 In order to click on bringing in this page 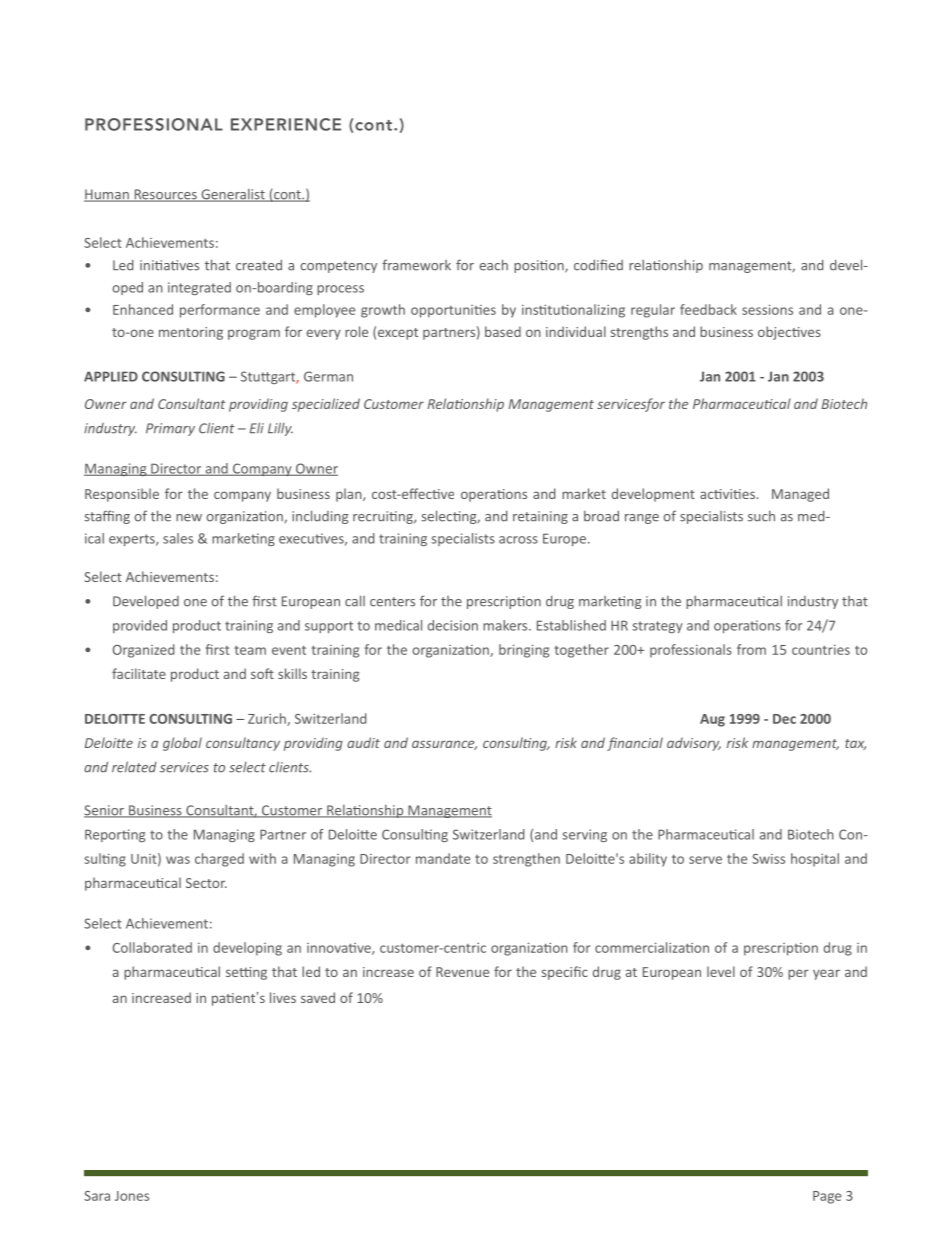, I will do `click(524, 651)`.
